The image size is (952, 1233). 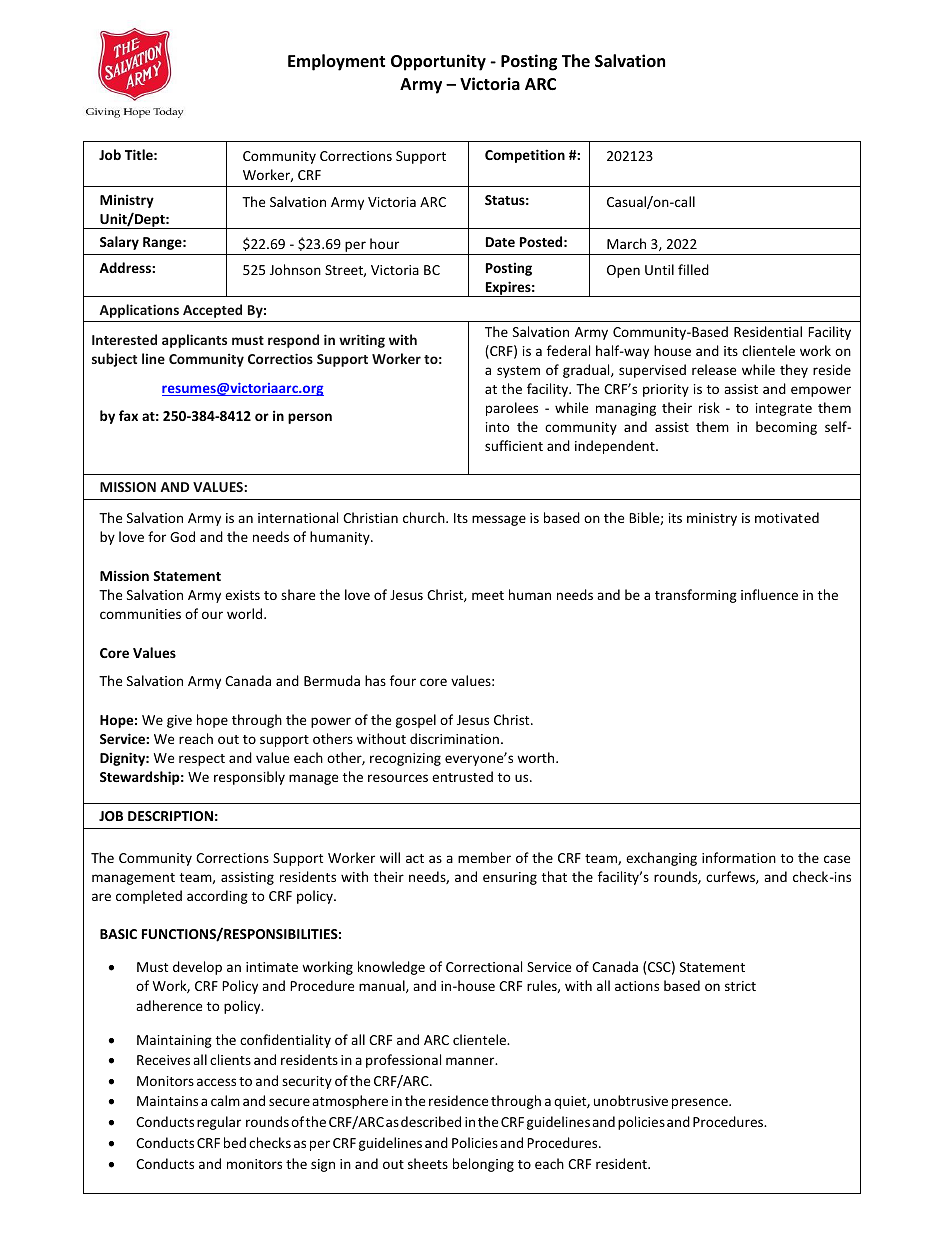 What do you see at coordinates (230, 1059) in the screenshot?
I see `clients` at bounding box center [230, 1059].
